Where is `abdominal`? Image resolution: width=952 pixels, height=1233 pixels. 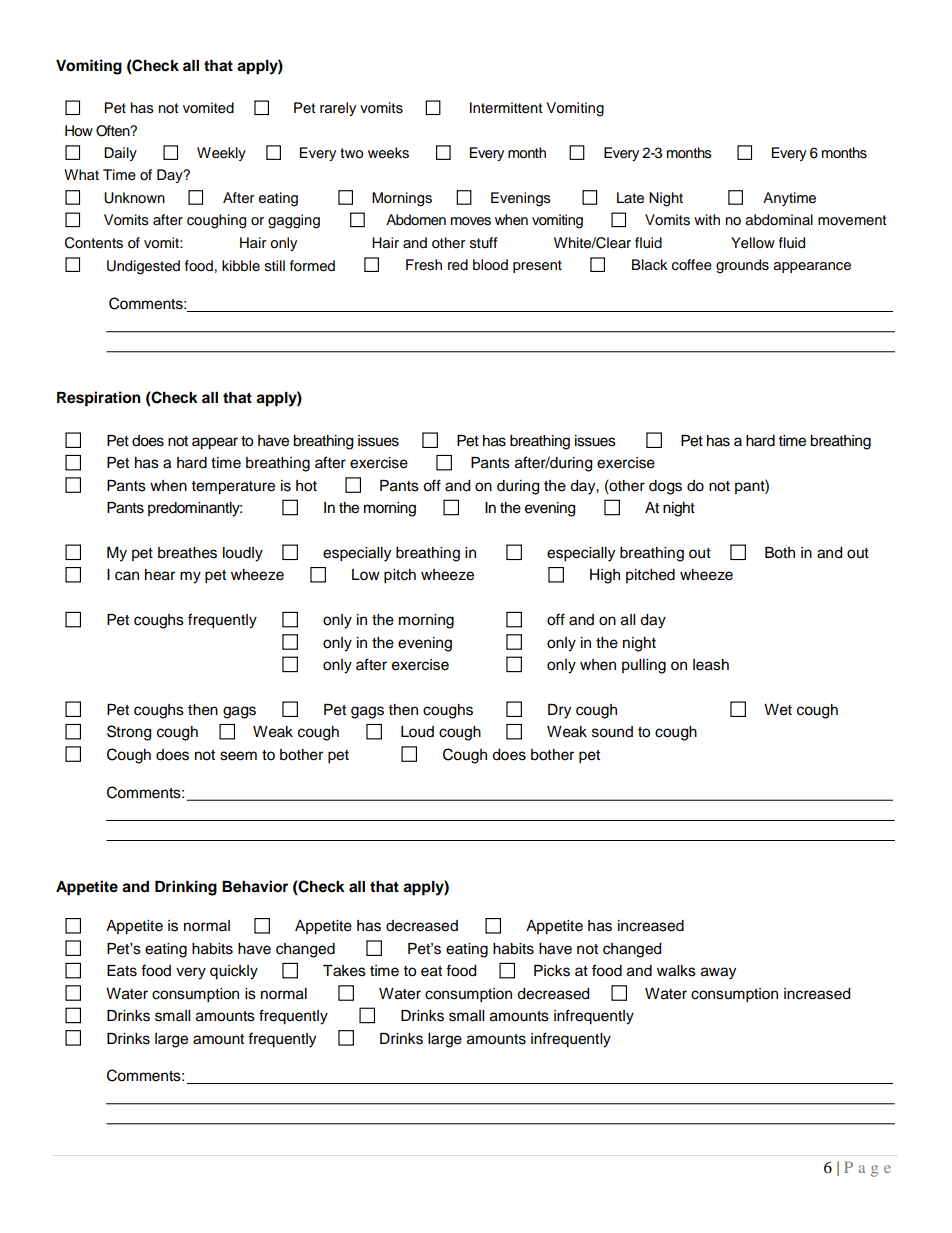
abdominal is located at coordinates (779, 220).
